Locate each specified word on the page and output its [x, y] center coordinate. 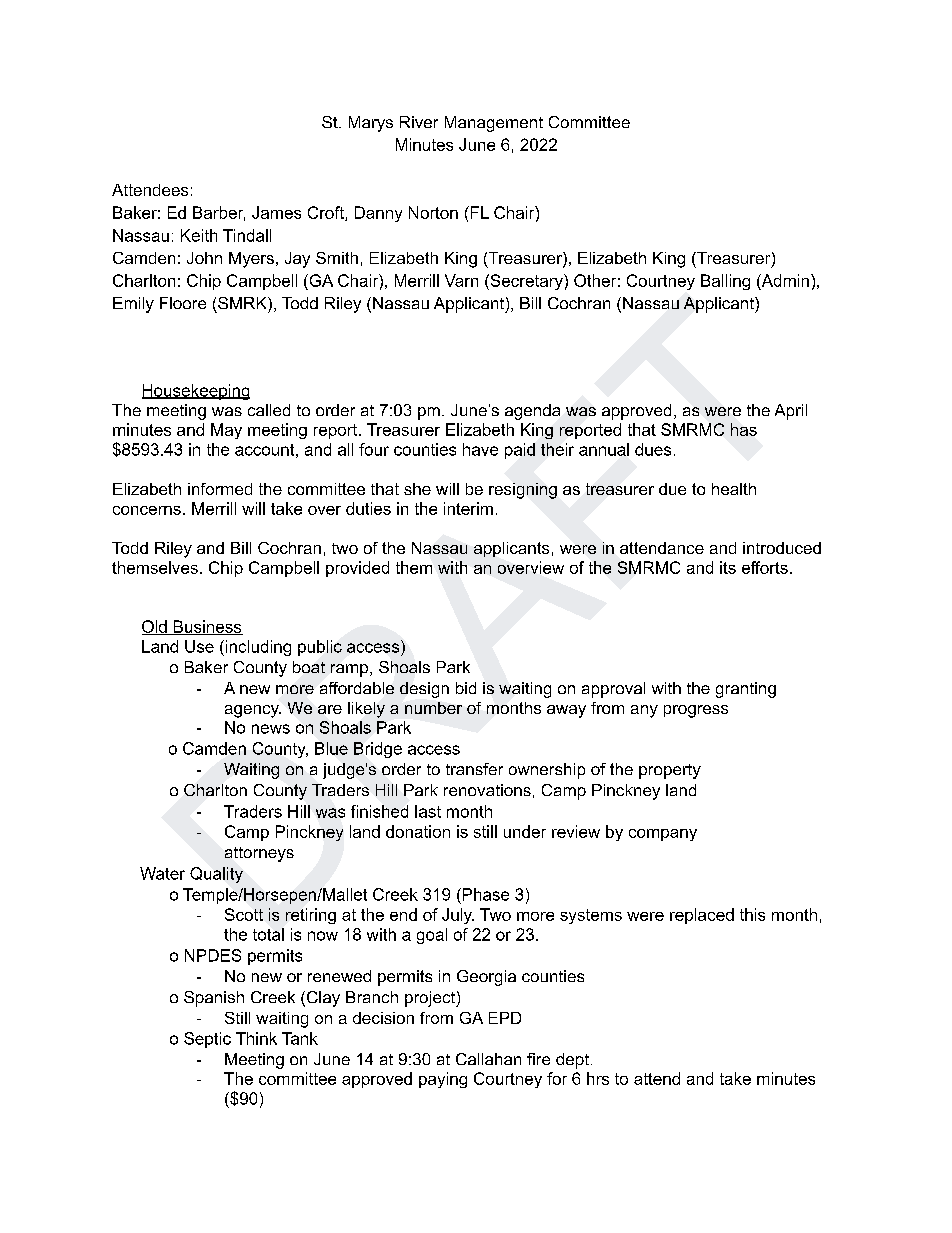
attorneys [259, 854]
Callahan [488, 1059]
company [663, 835]
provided [357, 569]
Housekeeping [196, 392]
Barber [219, 213]
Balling [725, 282]
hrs [598, 1078]
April [791, 412]
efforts [765, 567]
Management [494, 124]
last [428, 811]
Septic [207, 1040]
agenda [532, 412]
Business [207, 627]
